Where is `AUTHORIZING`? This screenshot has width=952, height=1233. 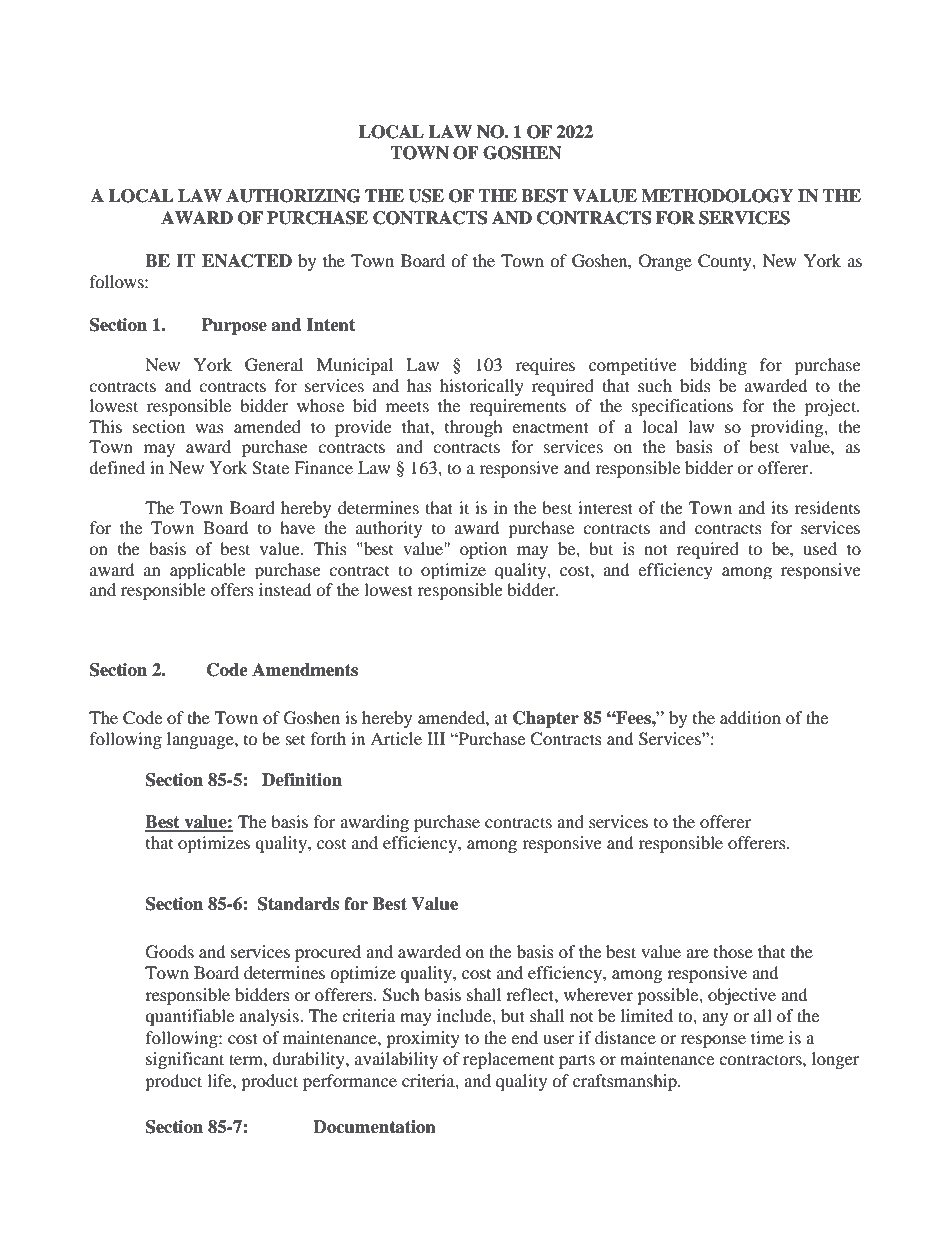 AUTHORIZING is located at coordinates (293, 196).
